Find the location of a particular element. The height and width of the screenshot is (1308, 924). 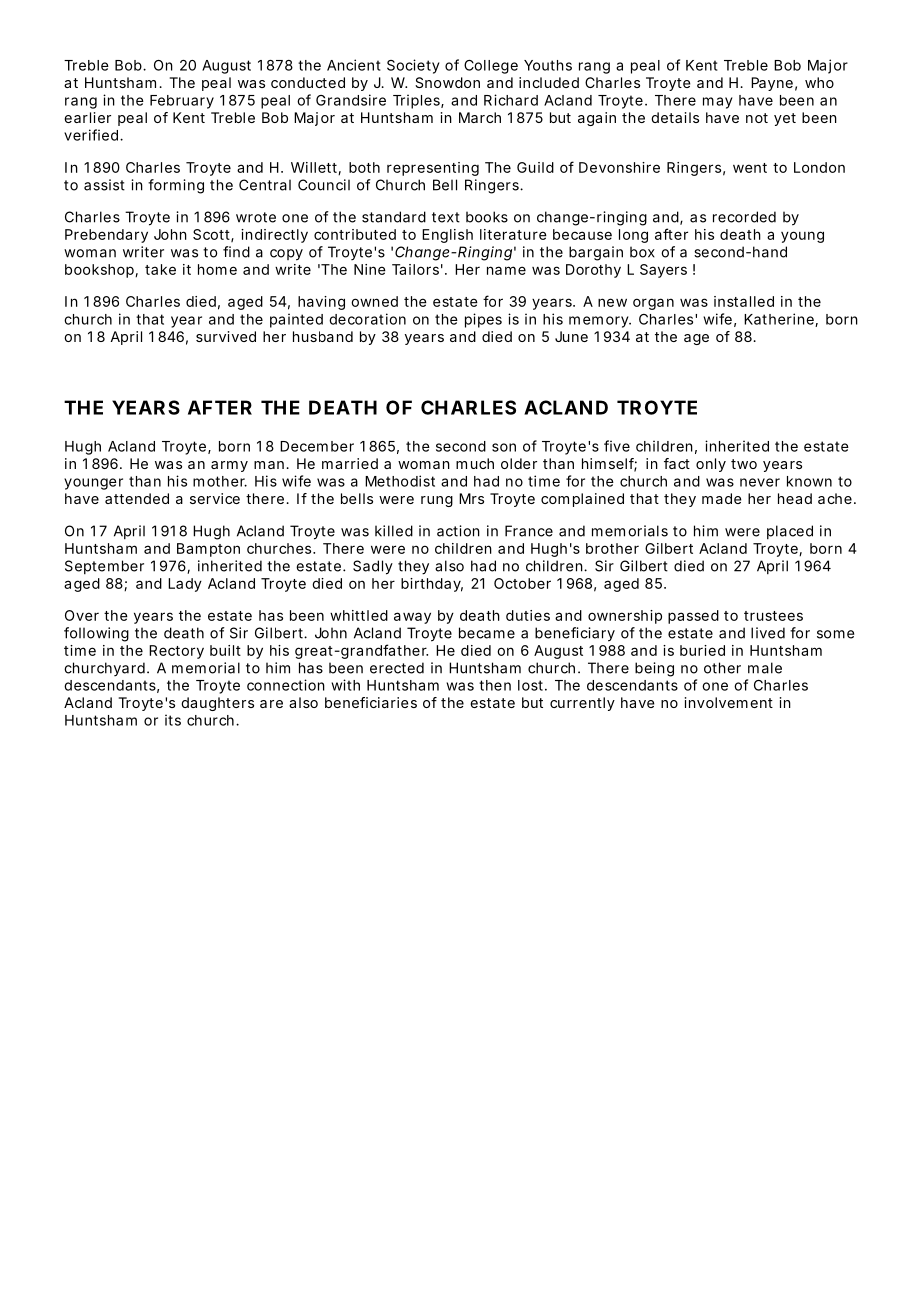

February is located at coordinates (182, 102).
